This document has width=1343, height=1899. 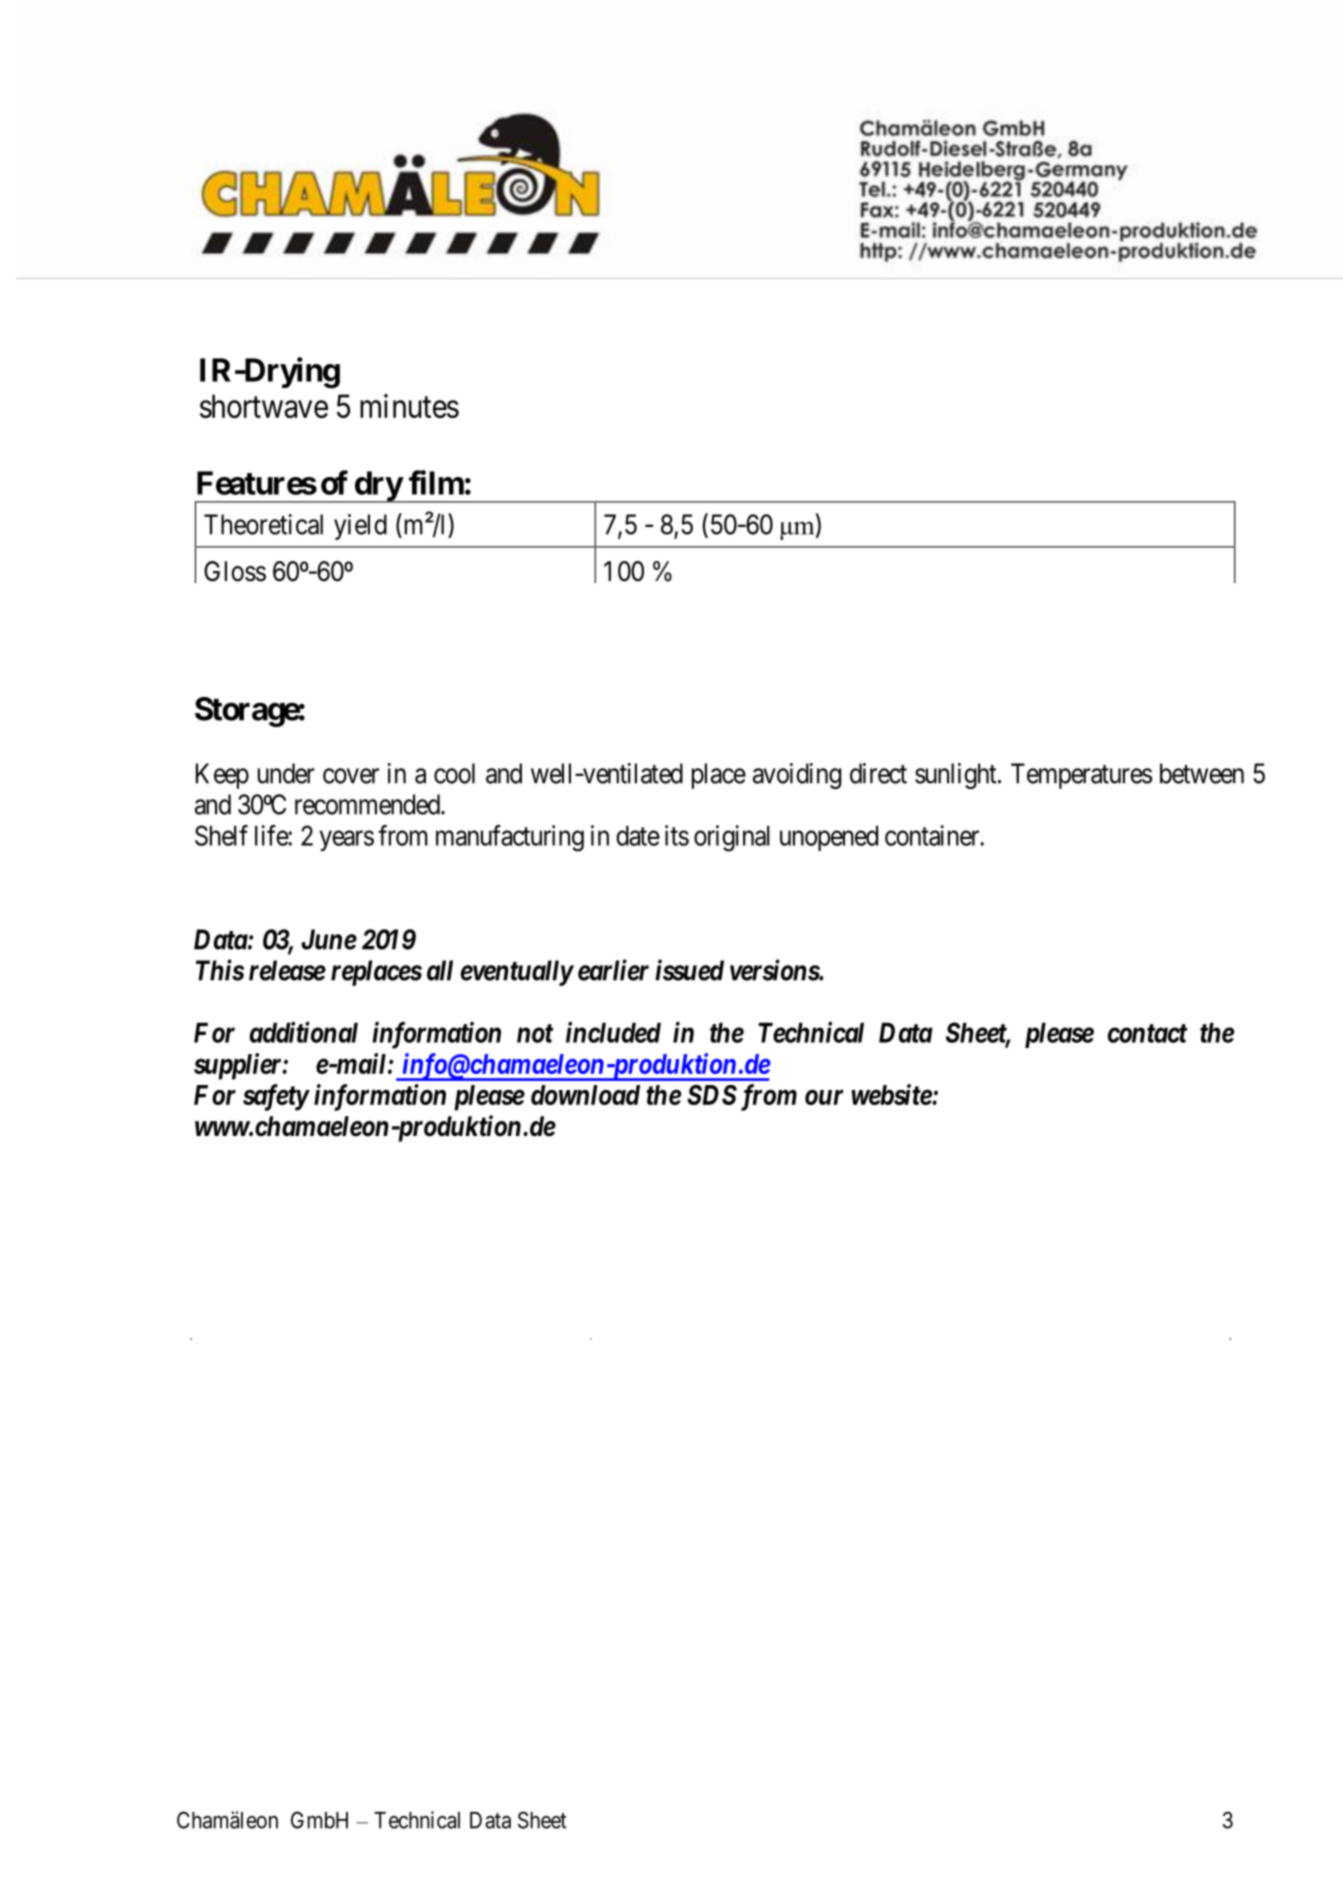 What do you see at coordinates (797, 776) in the document?
I see `avoiding` at bounding box center [797, 776].
